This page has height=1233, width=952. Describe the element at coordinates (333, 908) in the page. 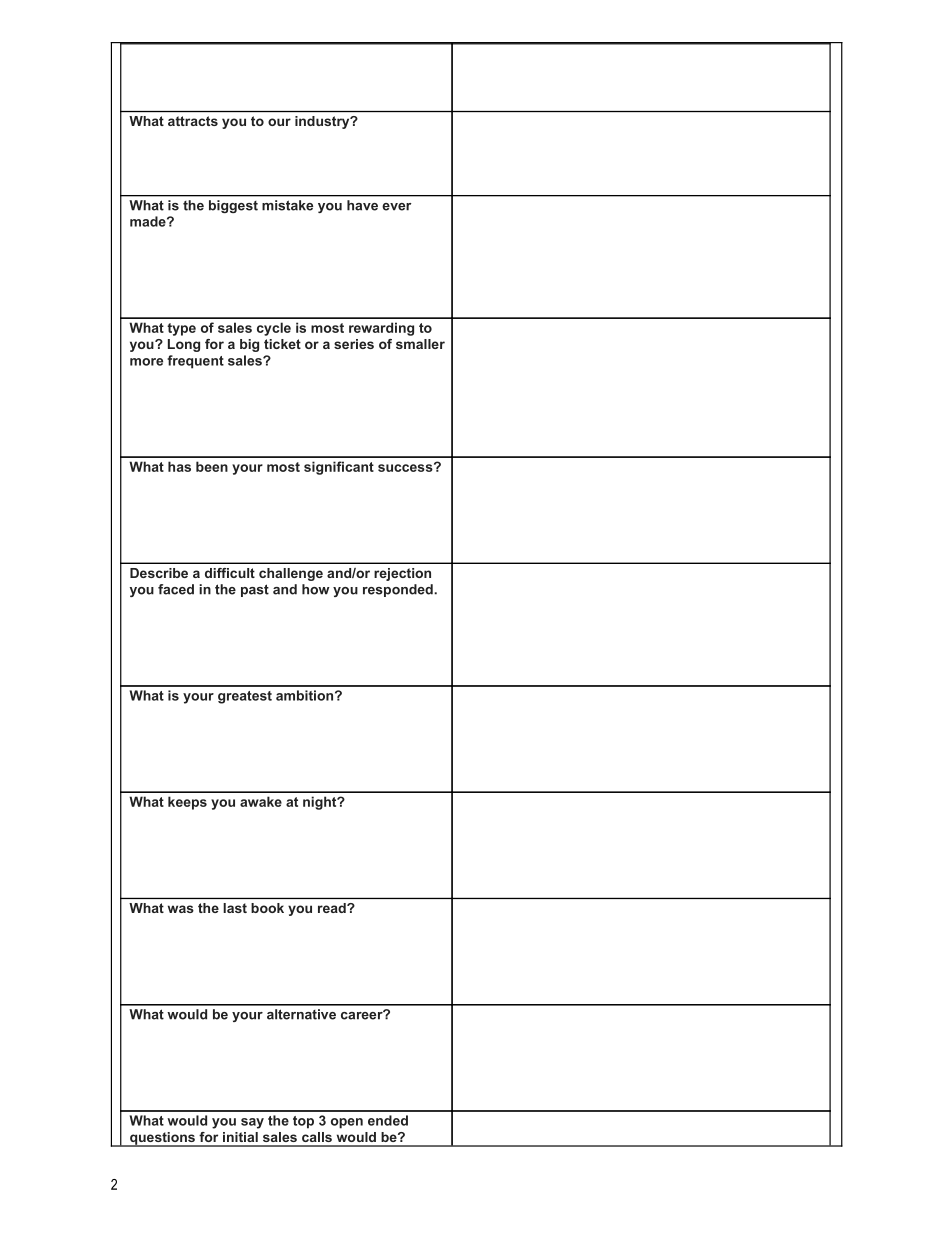

I see `read` at that location.
